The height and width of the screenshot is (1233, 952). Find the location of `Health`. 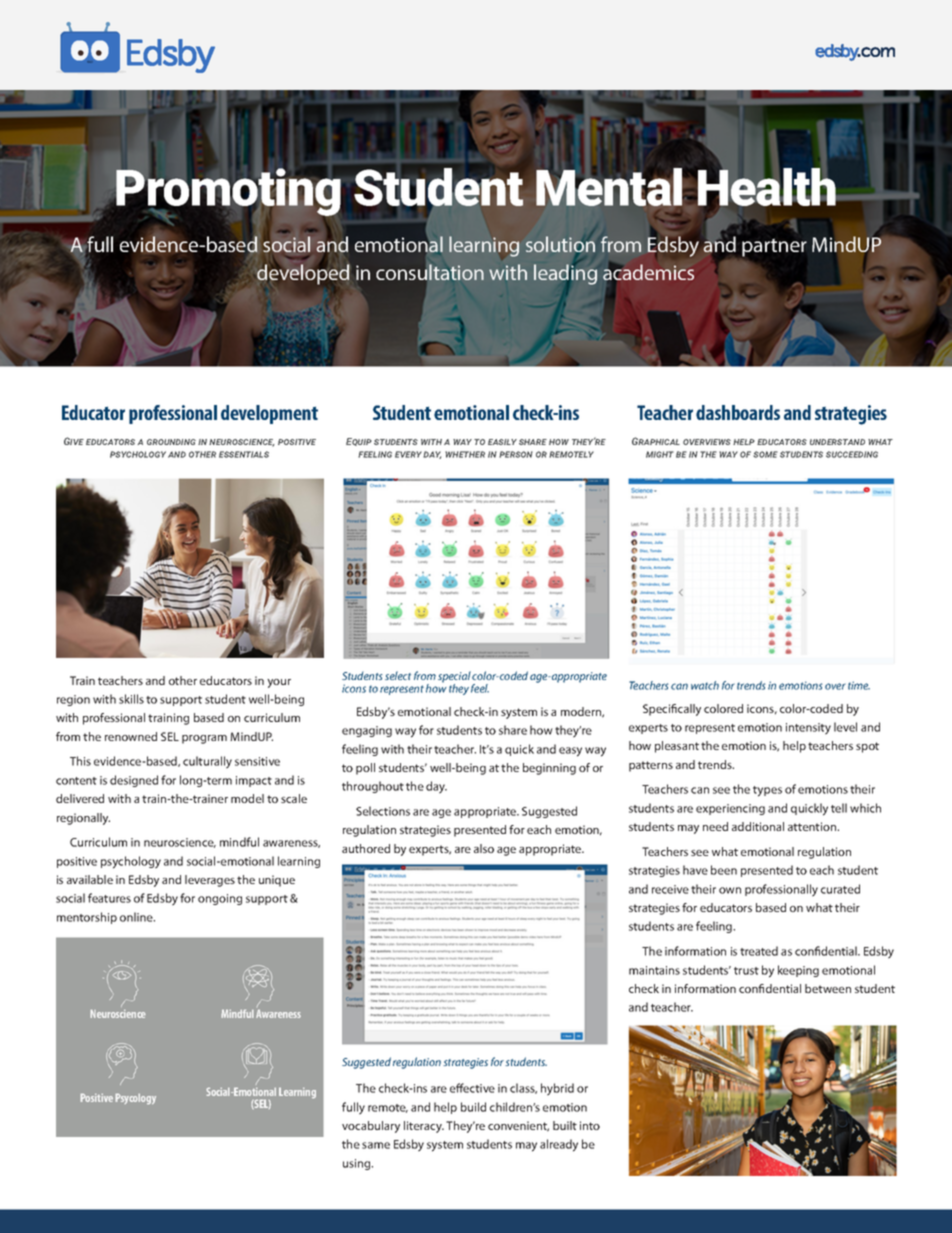

Health is located at coordinates (768, 187).
